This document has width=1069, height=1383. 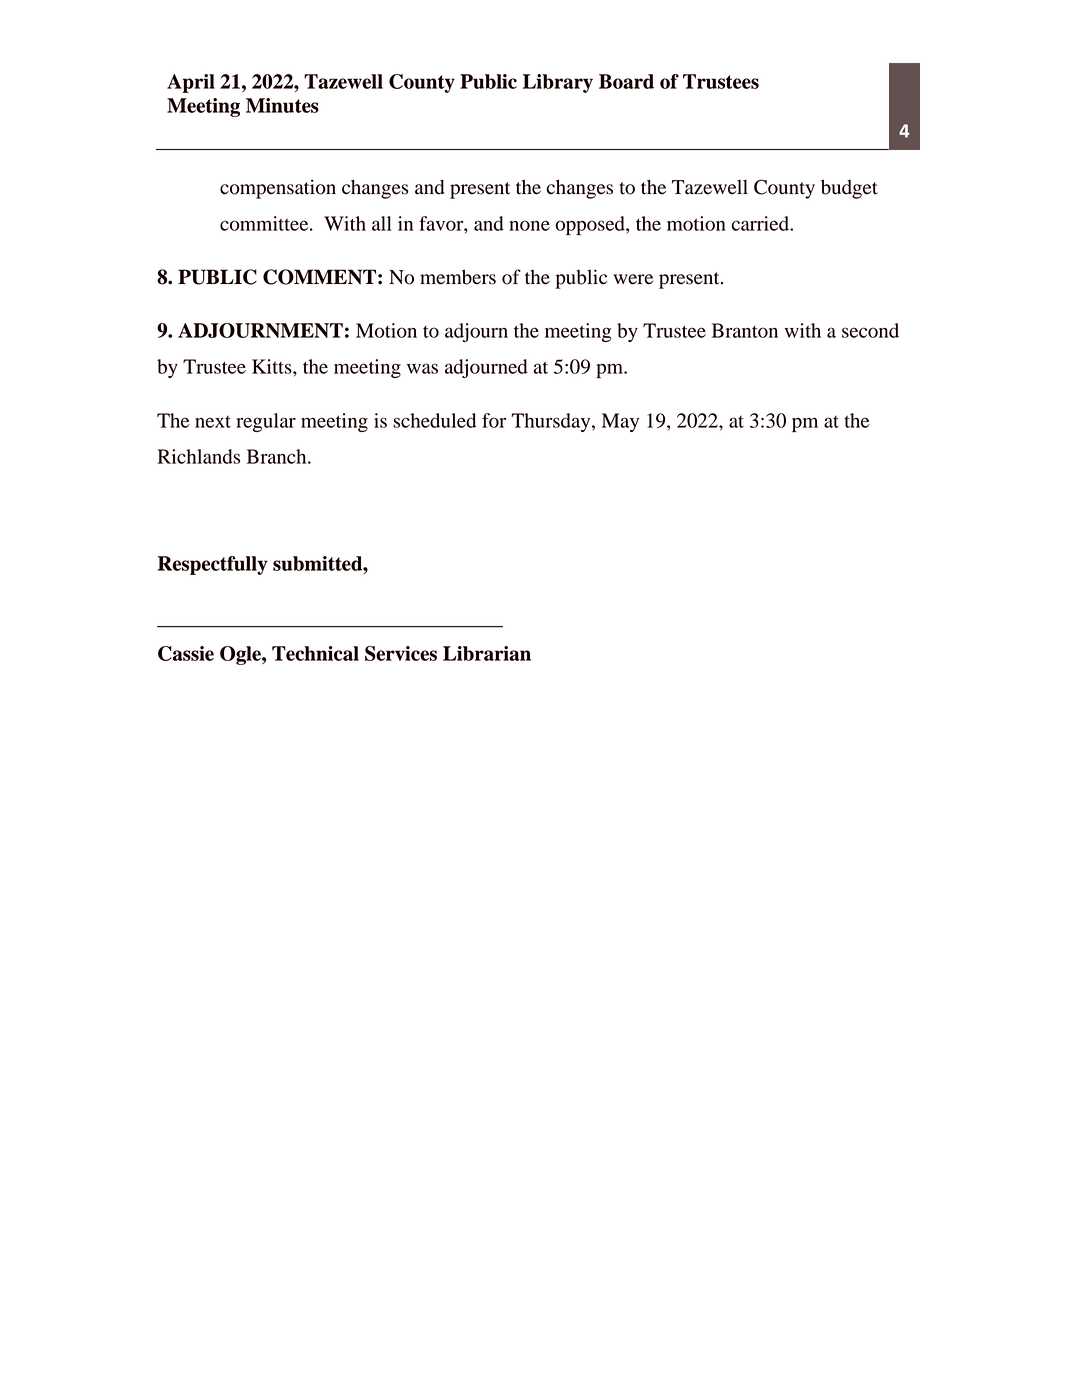 What do you see at coordinates (558, 83) in the document?
I see `Library` at bounding box center [558, 83].
